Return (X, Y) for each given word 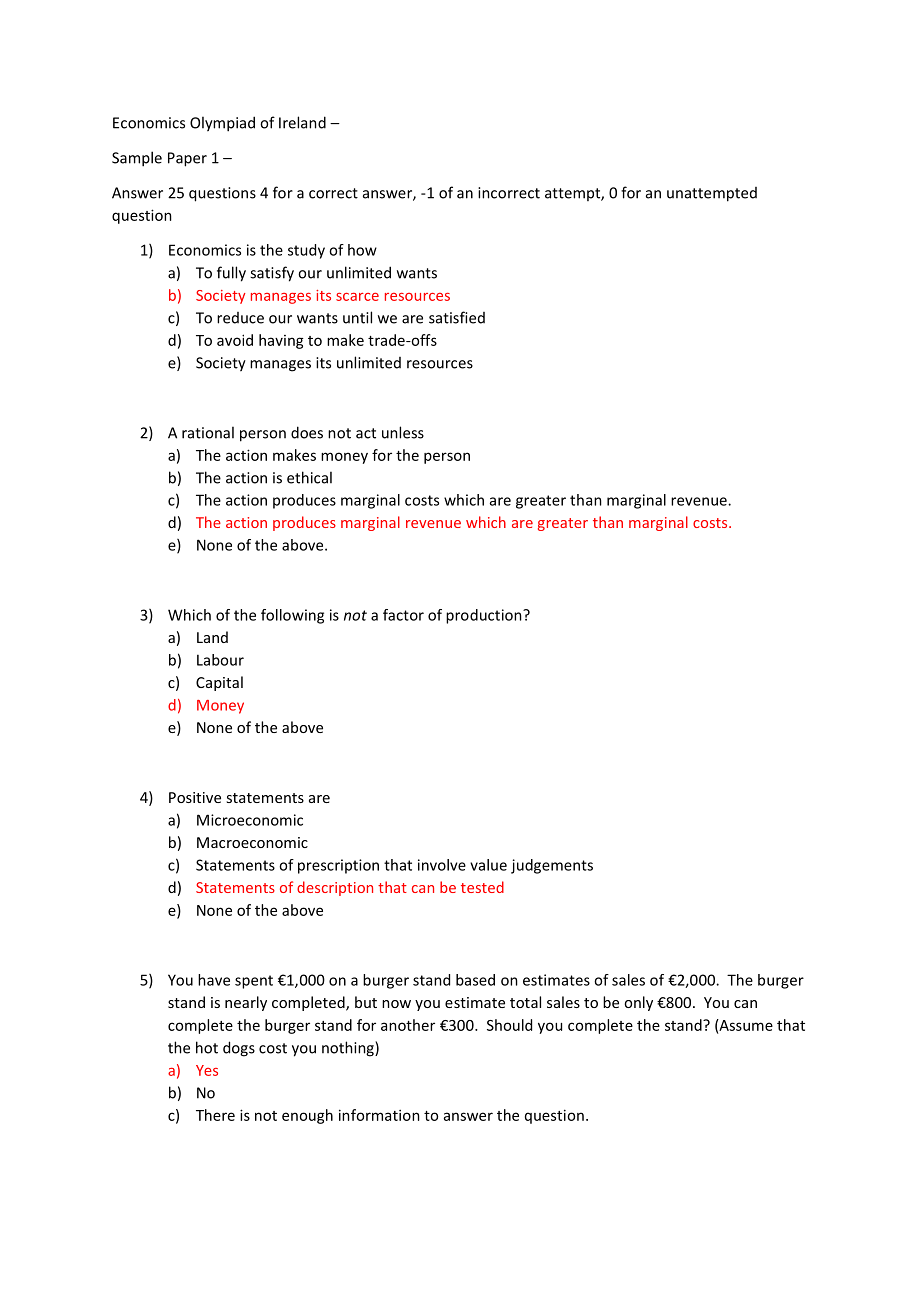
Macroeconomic (252, 842)
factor (403, 615)
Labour (220, 660)
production (485, 616)
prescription (338, 866)
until (357, 317)
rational (208, 432)
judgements (552, 866)
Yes (207, 1070)
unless (403, 432)
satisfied (457, 317)
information (379, 1115)
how (362, 250)
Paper (187, 159)
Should (509, 1025)
